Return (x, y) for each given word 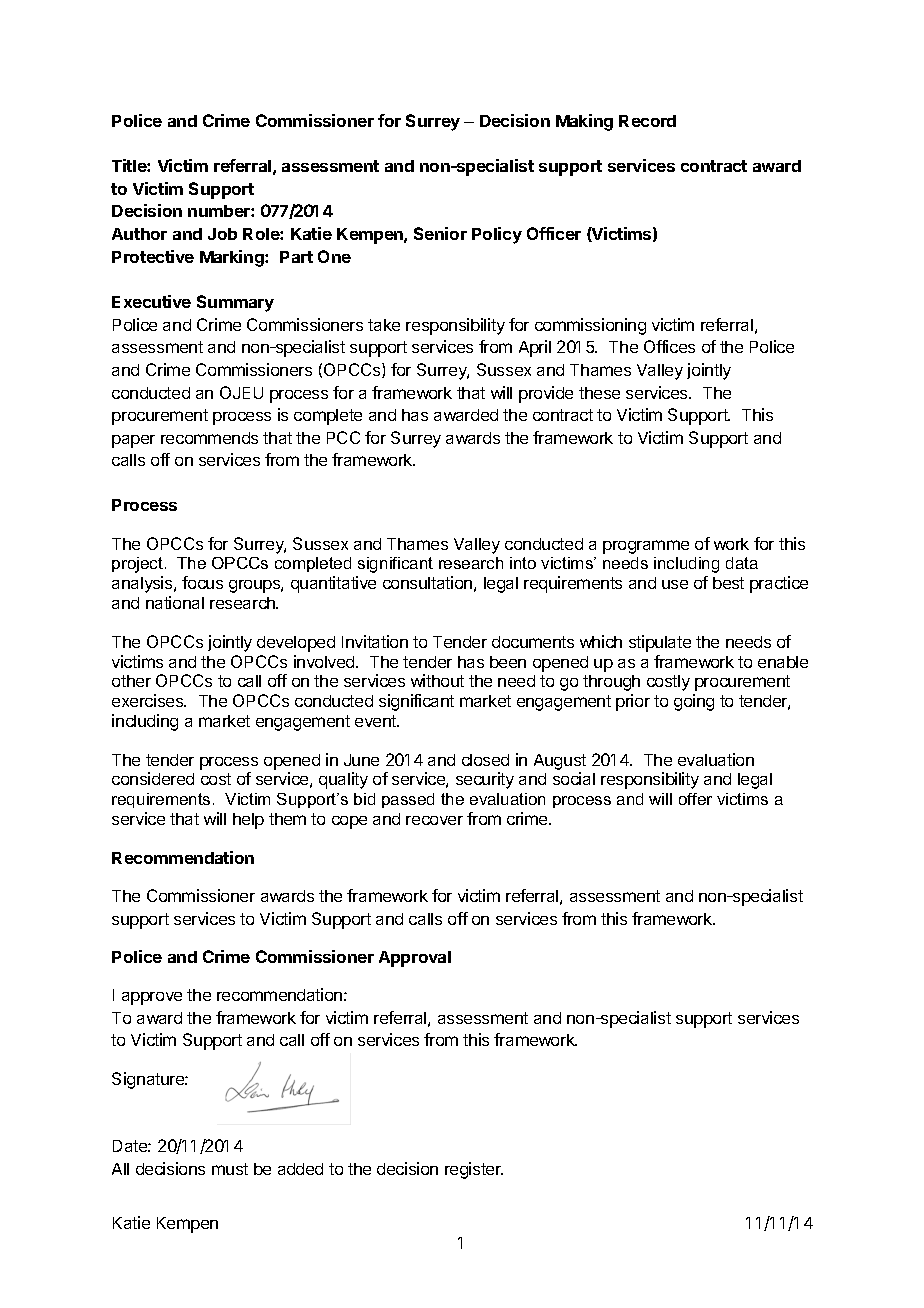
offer (695, 799)
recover (434, 820)
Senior (440, 233)
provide (546, 394)
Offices (669, 346)
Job (222, 234)
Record (647, 121)
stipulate (660, 643)
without (437, 680)
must (230, 1169)
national (175, 602)
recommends (209, 438)
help (248, 821)
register (474, 1170)
